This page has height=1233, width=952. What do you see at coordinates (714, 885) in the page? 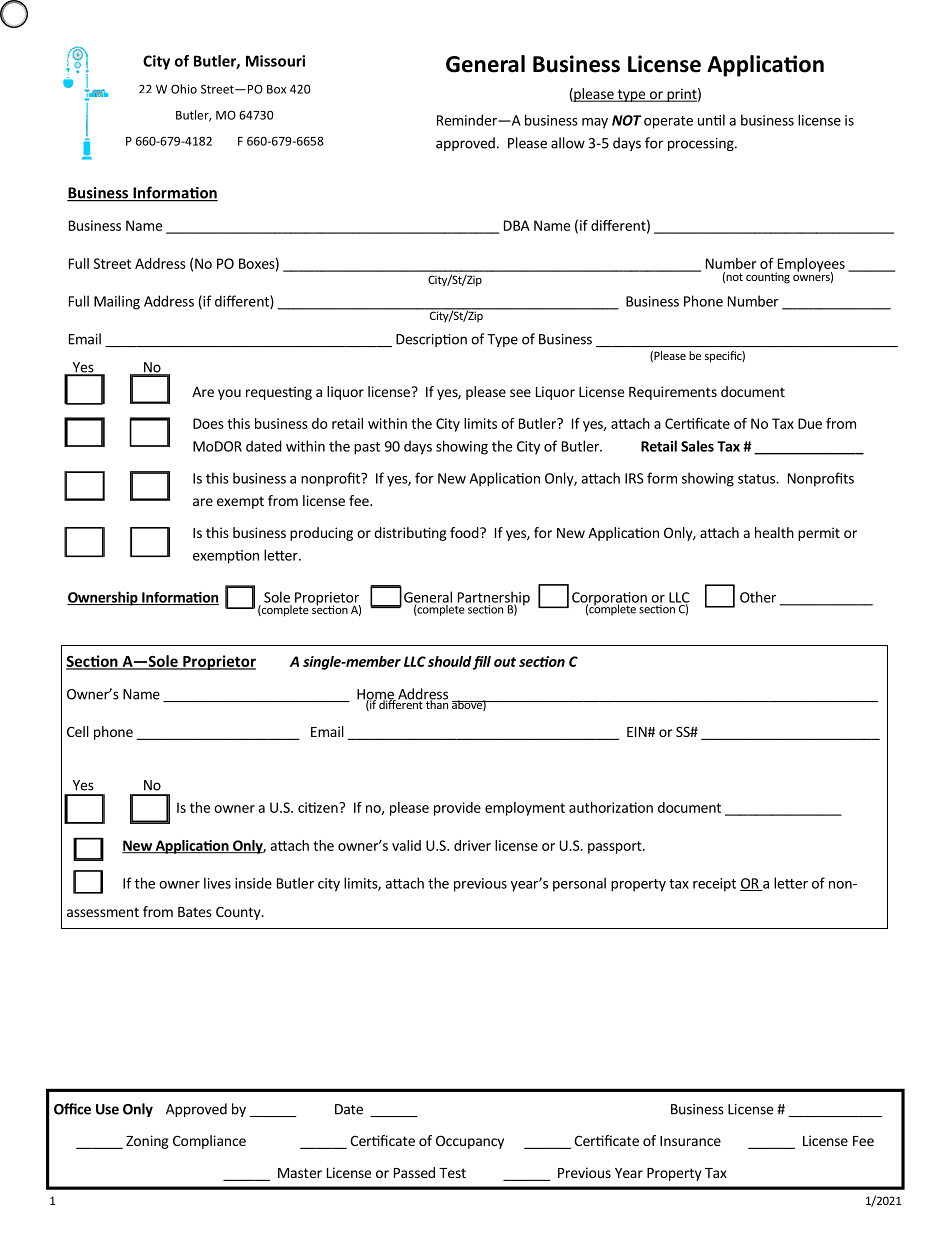
I see `receipt` at bounding box center [714, 885].
